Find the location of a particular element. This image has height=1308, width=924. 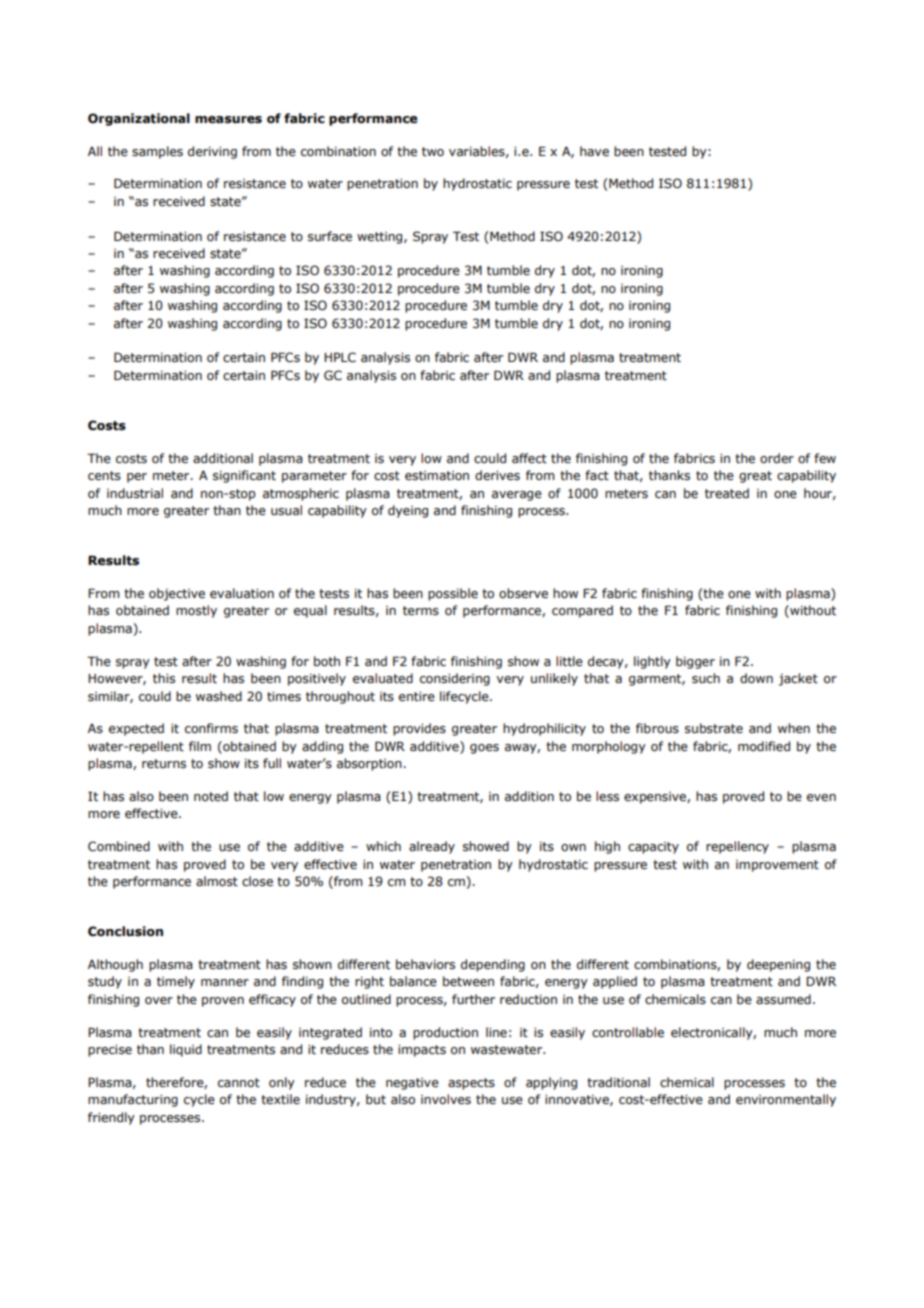

cannot is located at coordinates (239, 1082).
